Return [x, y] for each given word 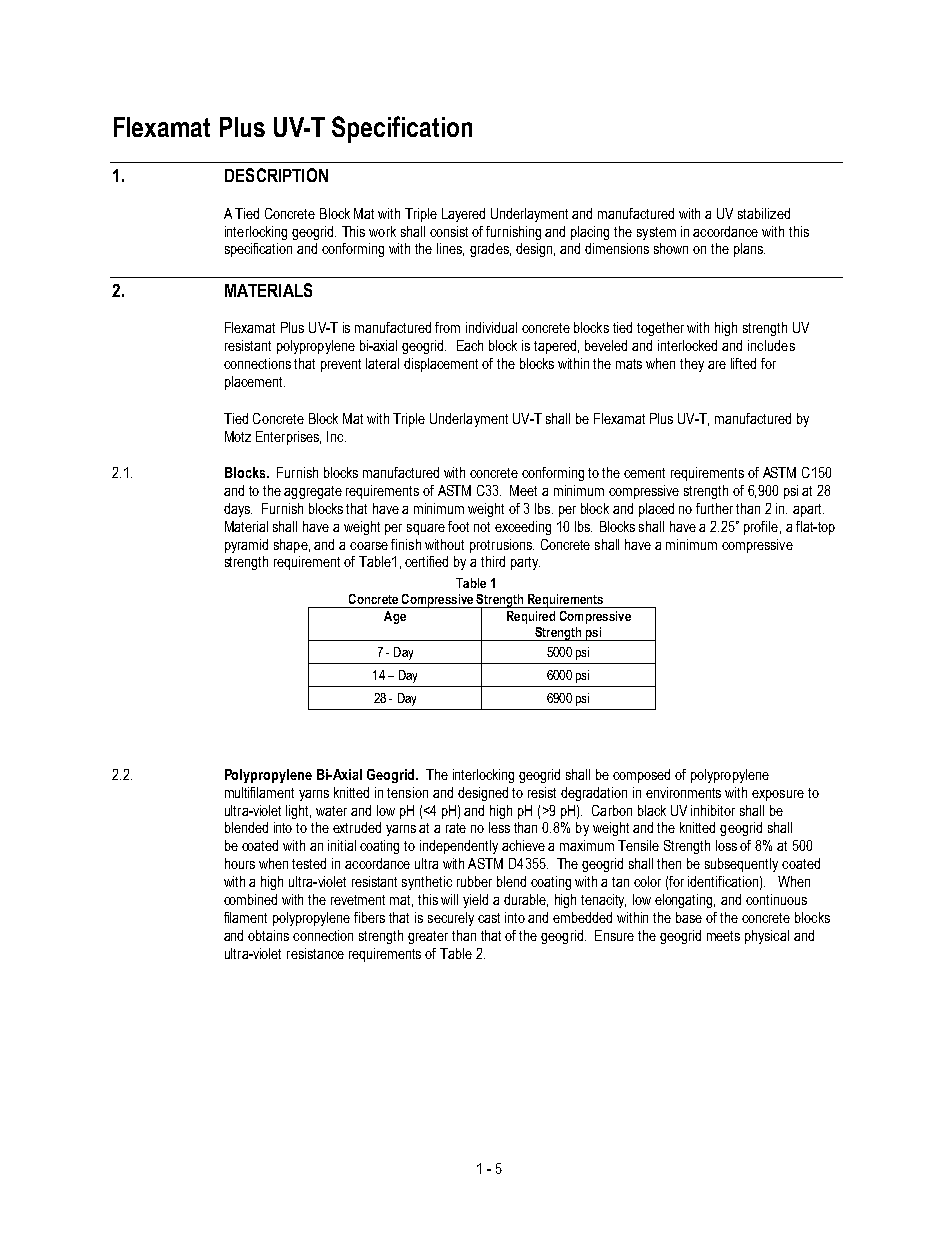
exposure [778, 795]
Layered [463, 215]
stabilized [764, 213]
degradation [594, 794]
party [525, 563]
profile [761, 528]
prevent [341, 365]
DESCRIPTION [276, 175]
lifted [743, 363]
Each [470, 345]
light [298, 812]
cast [489, 918]
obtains [268, 935]
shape [291, 546]
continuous [776, 899]
